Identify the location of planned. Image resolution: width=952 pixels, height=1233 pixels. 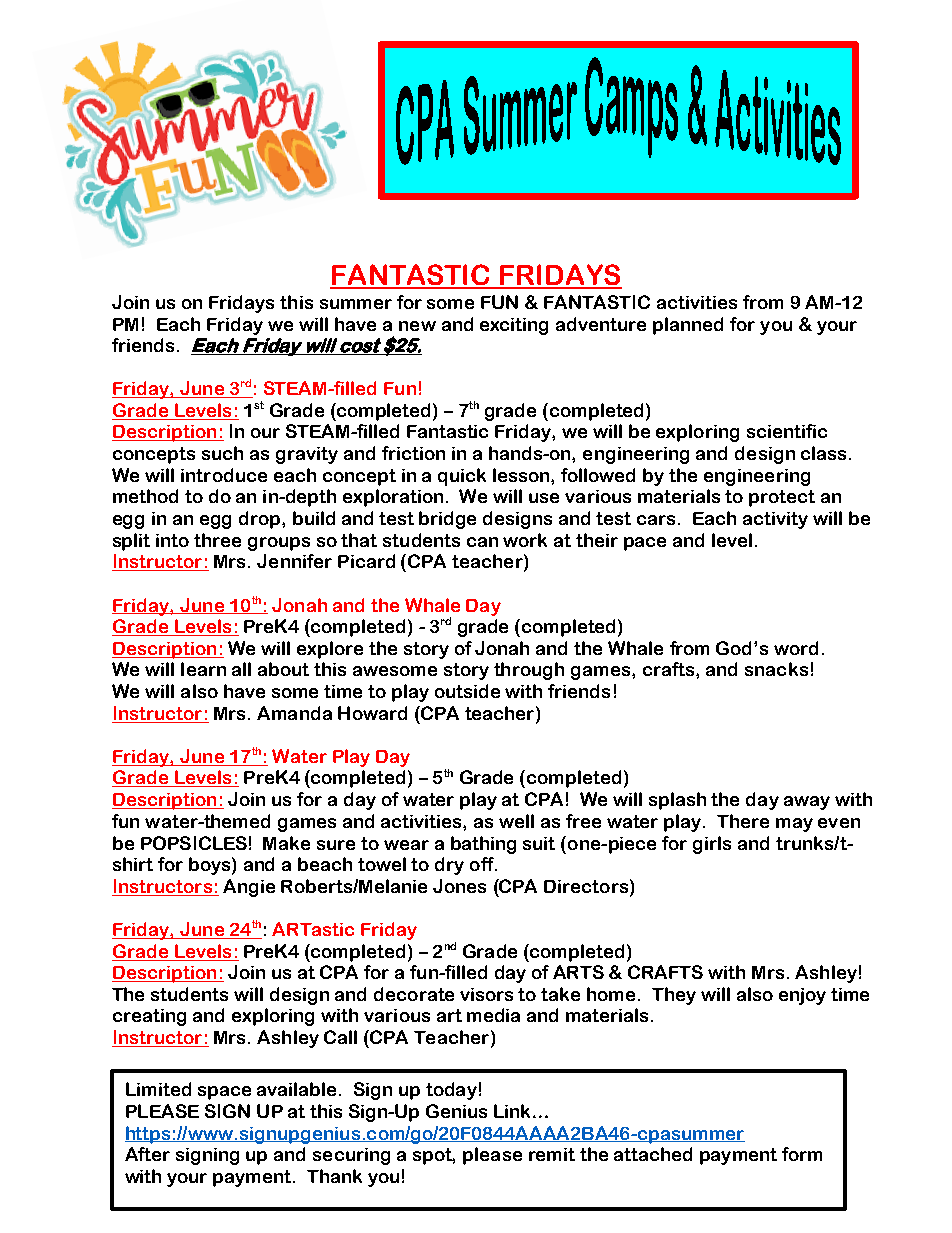
(688, 326).
